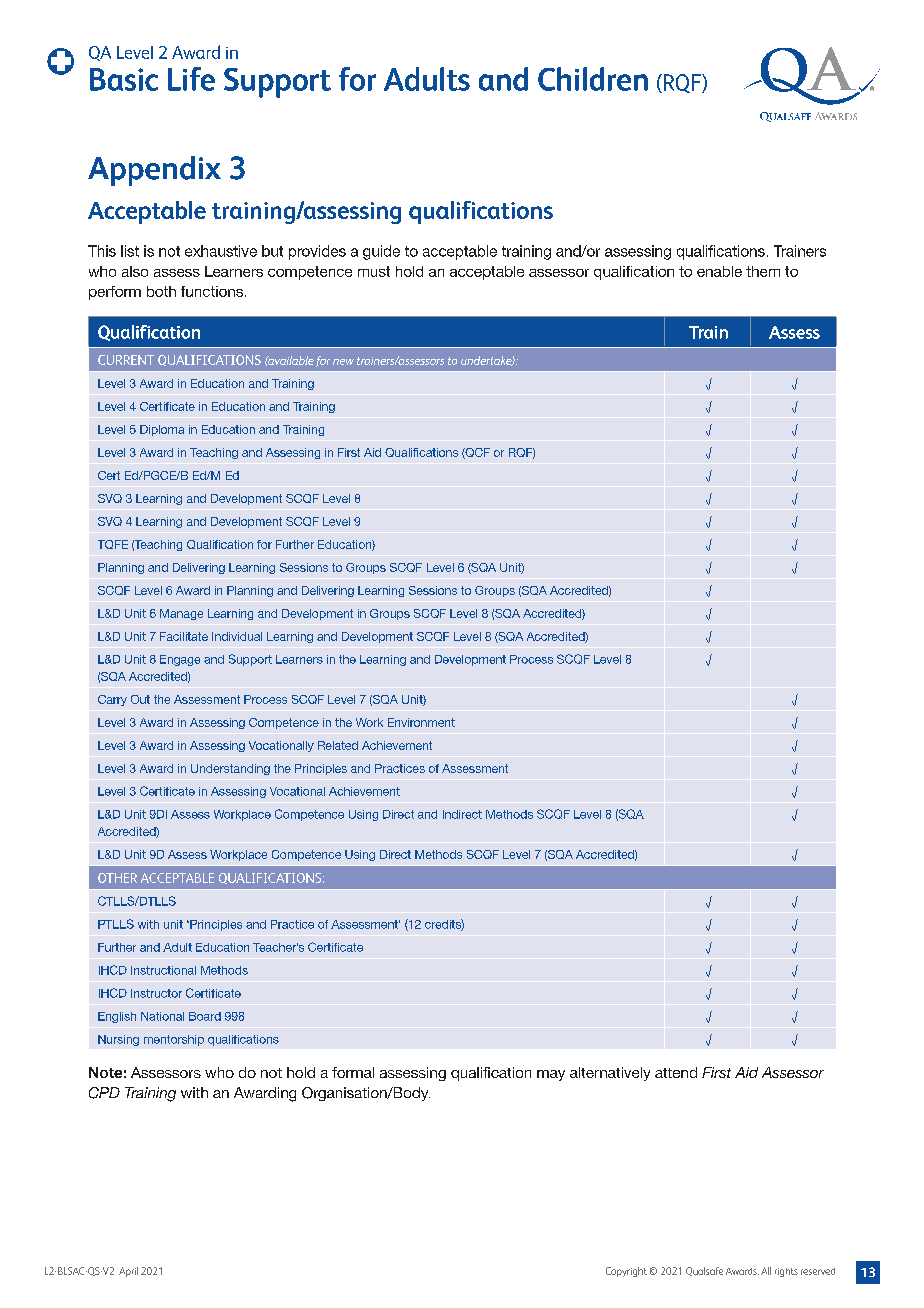  I want to click on functions, so click(212, 291).
